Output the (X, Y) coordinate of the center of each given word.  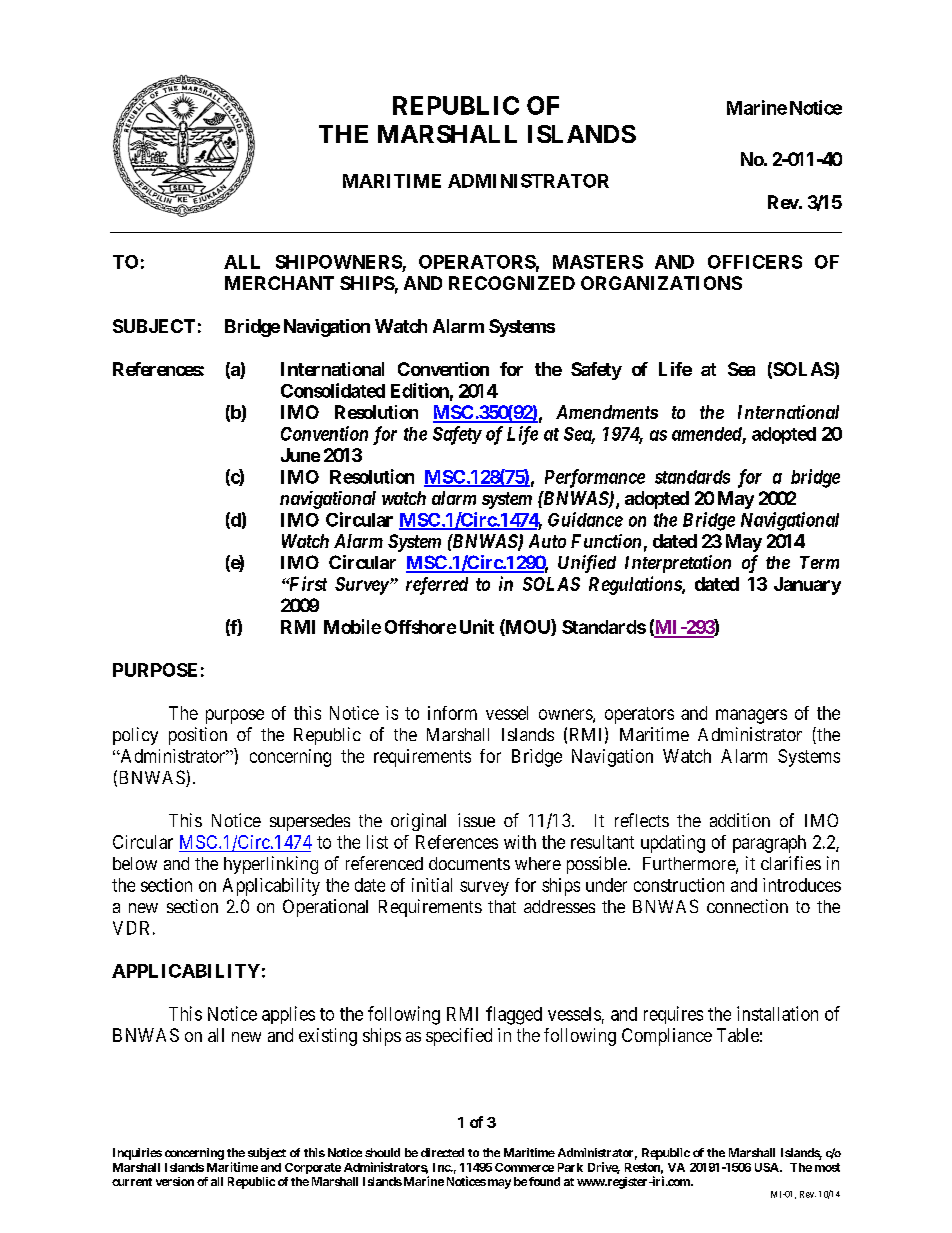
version (175, 1181)
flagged (514, 1015)
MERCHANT (279, 283)
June (300, 455)
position (198, 736)
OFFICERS (755, 262)
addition (740, 820)
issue (476, 820)
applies (288, 1015)
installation (777, 1013)
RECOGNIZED (512, 283)
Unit (477, 626)
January (807, 586)
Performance (595, 478)
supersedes (310, 822)
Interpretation (678, 564)
